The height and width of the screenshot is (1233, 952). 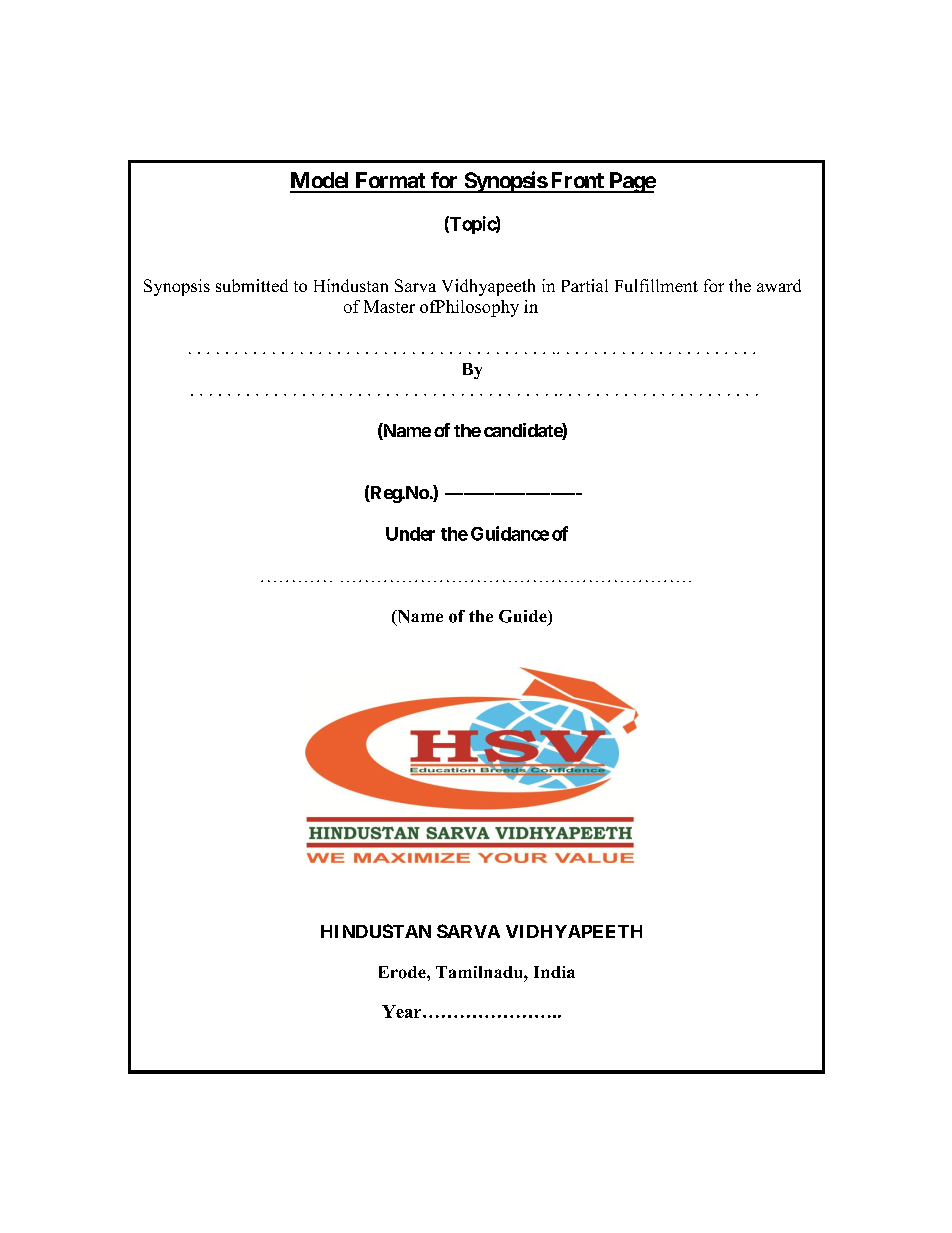 What do you see at coordinates (252, 285) in the screenshot?
I see `submitted` at bounding box center [252, 285].
